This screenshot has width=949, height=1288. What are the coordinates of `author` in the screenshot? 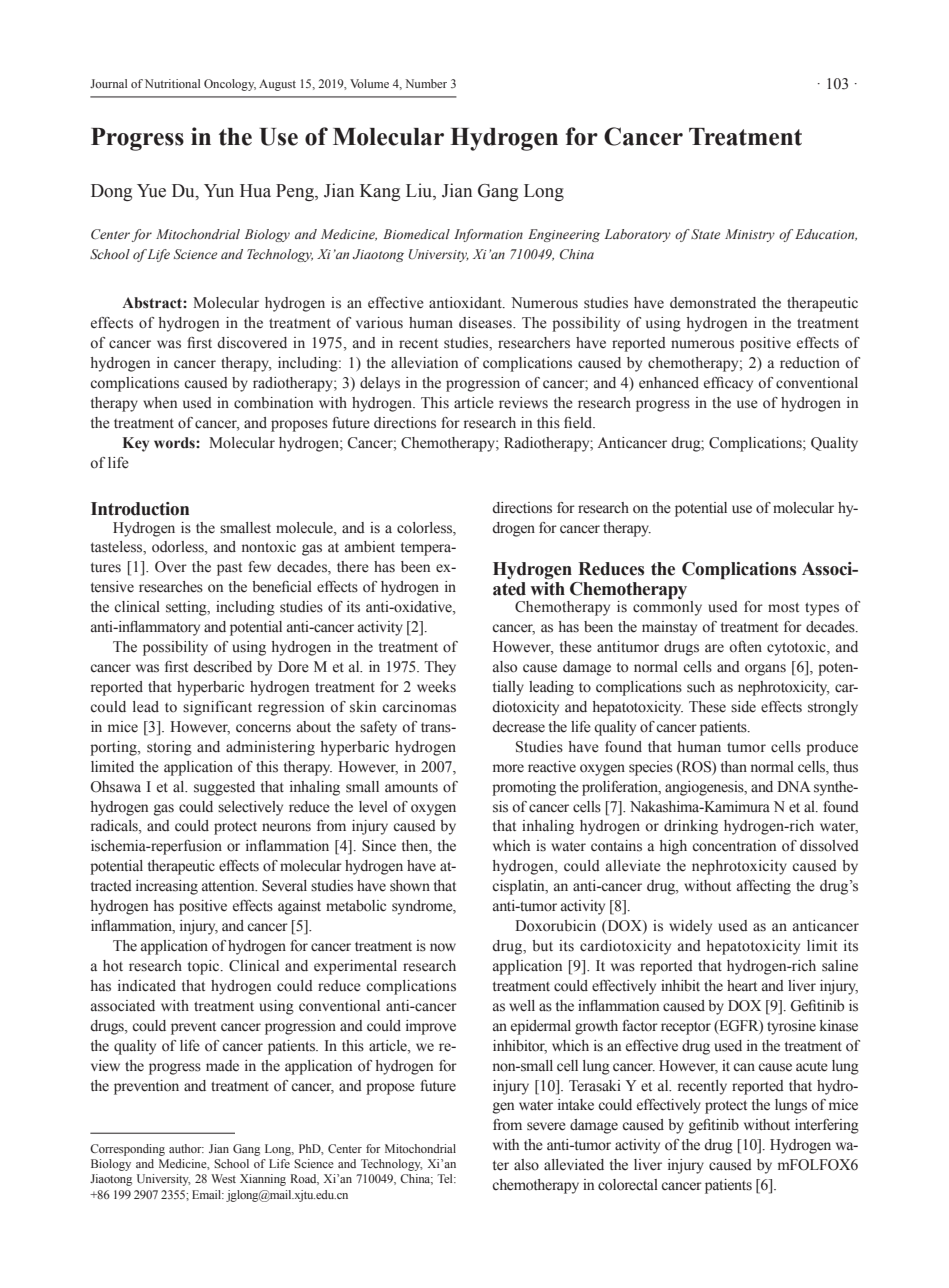 It's located at (186, 1148).
